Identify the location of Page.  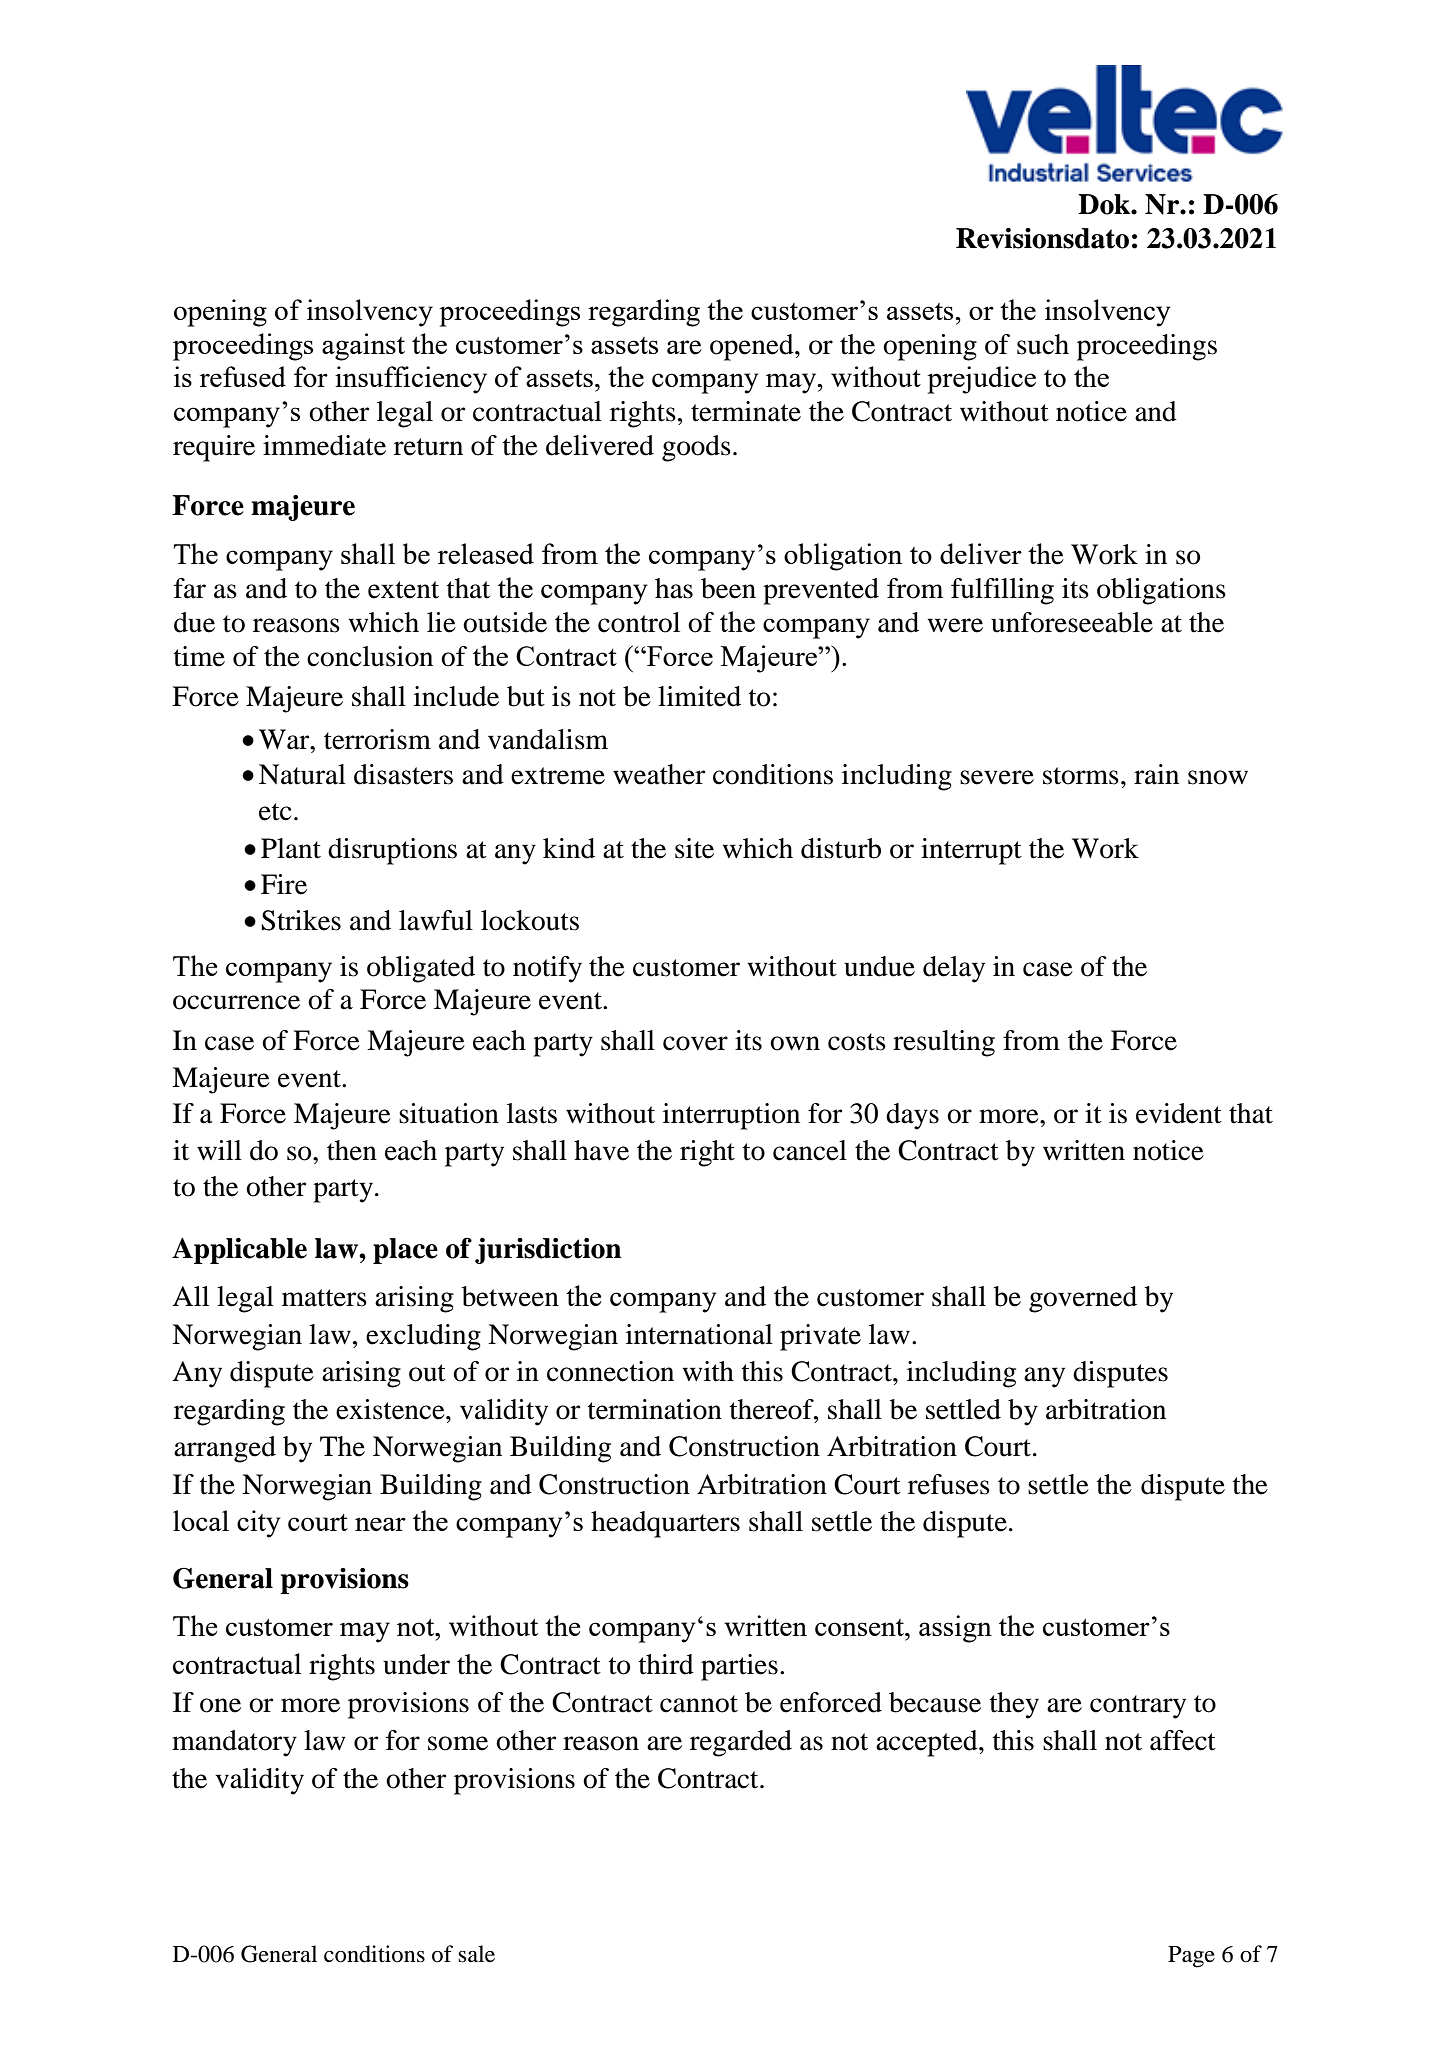
(1191, 1957).
